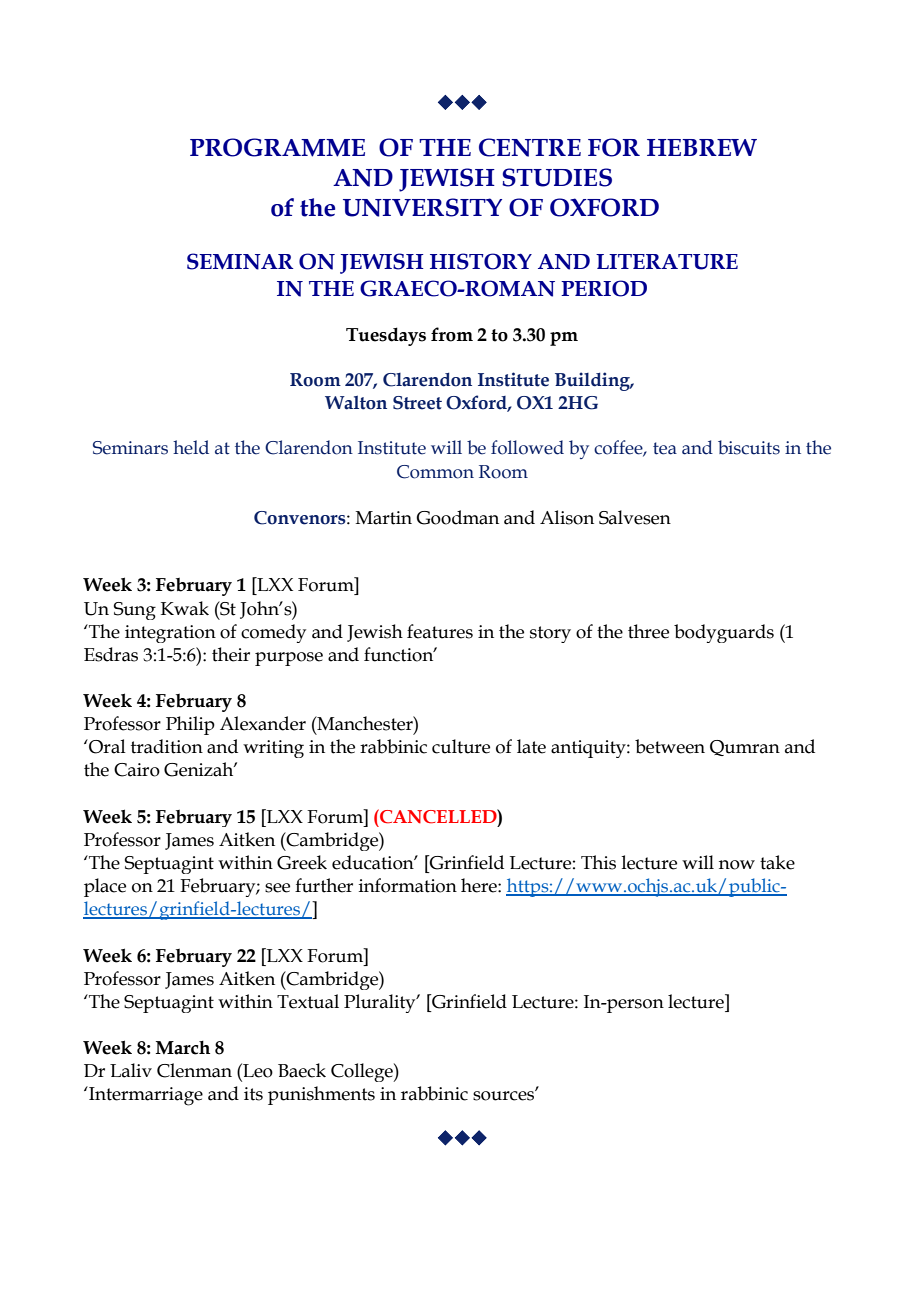 This screenshot has width=924, height=1309. What do you see at coordinates (183, 1048) in the screenshot?
I see `March` at bounding box center [183, 1048].
